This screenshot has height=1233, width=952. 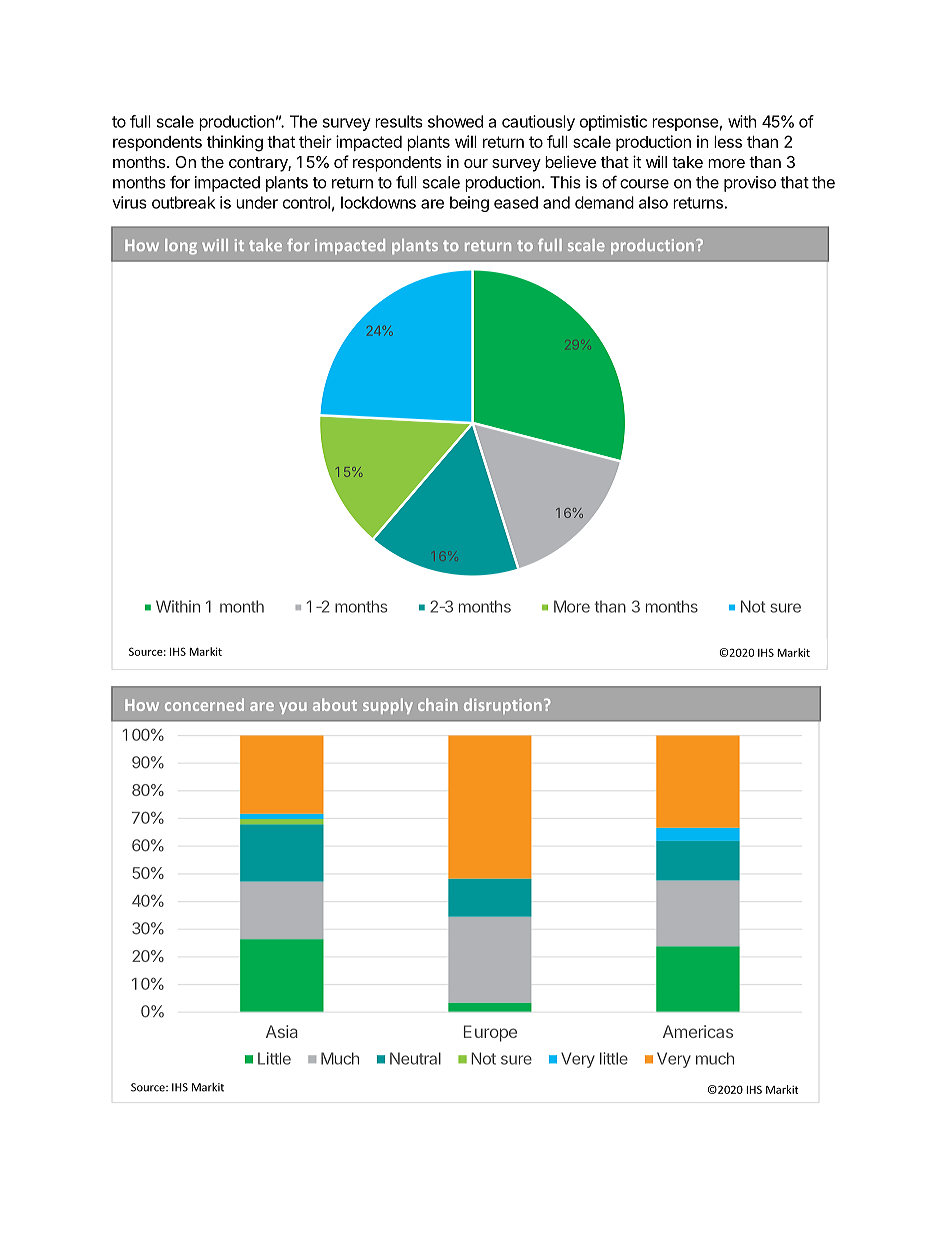 What do you see at coordinates (235, 143) in the screenshot?
I see `thinking` at bounding box center [235, 143].
